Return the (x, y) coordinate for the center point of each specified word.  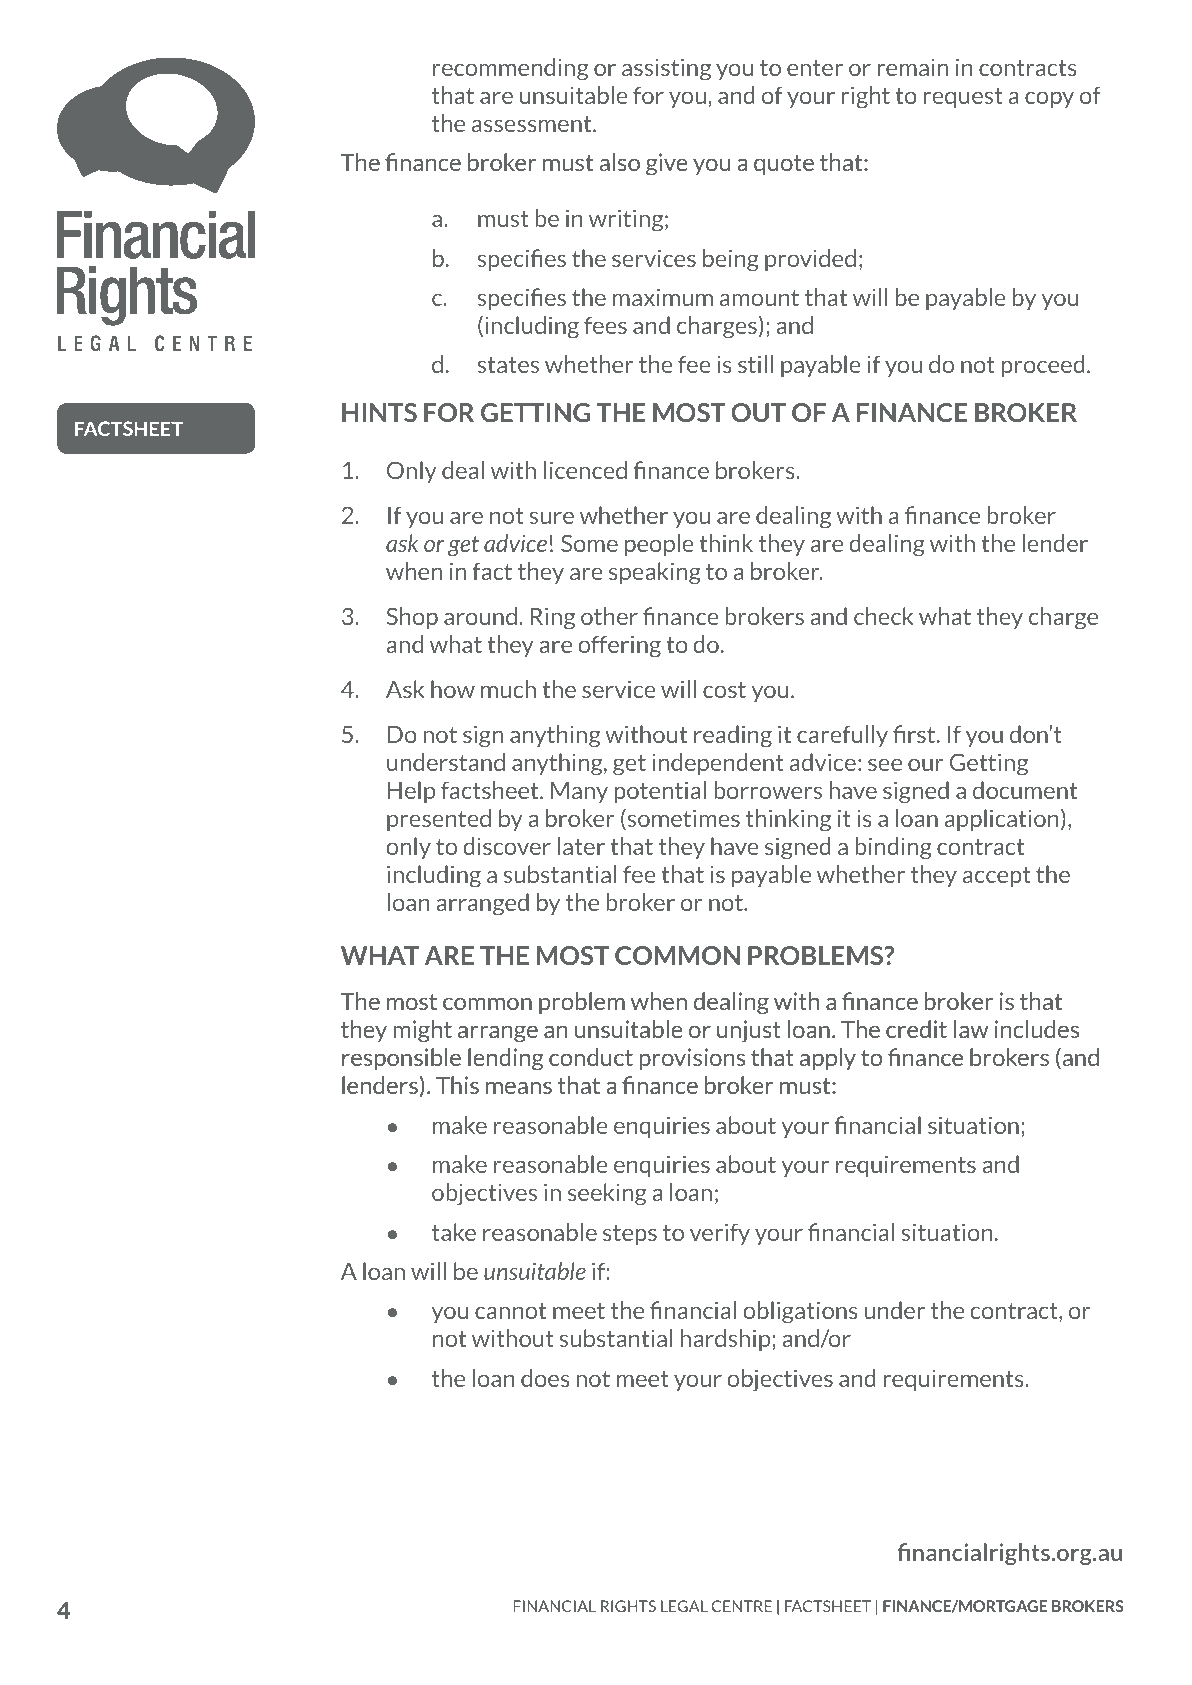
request (963, 98)
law (971, 1029)
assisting (666, 69)
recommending (510, 69)
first (915, 734)
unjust (749, 1031)
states (508, 365)
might (422, 1031)
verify (720, 1234)
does (545, 1378)
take (454, 1232)
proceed (1043, 366)
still (755, 364)
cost (724, 690)
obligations (800, 1312)
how (453, 689)
